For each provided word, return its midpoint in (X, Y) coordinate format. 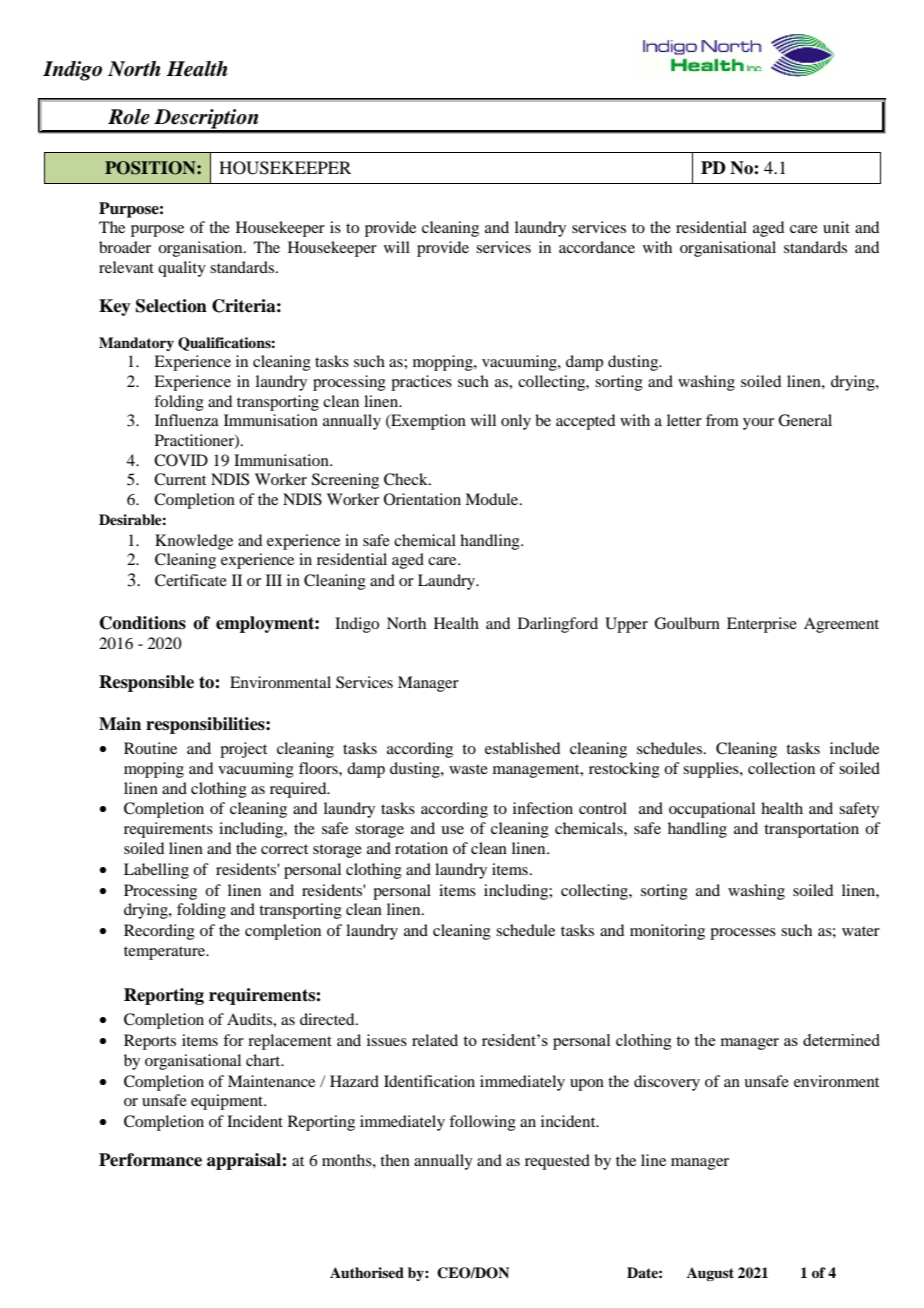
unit (836, 227)
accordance (597, 247)
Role (129, 117)
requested (557, 1162)
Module (493, 499)
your (758, 424)
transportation (811, 830)
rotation (421, 848)
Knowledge (194, 542)
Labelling (156, 871)
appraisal (245, 1161)
